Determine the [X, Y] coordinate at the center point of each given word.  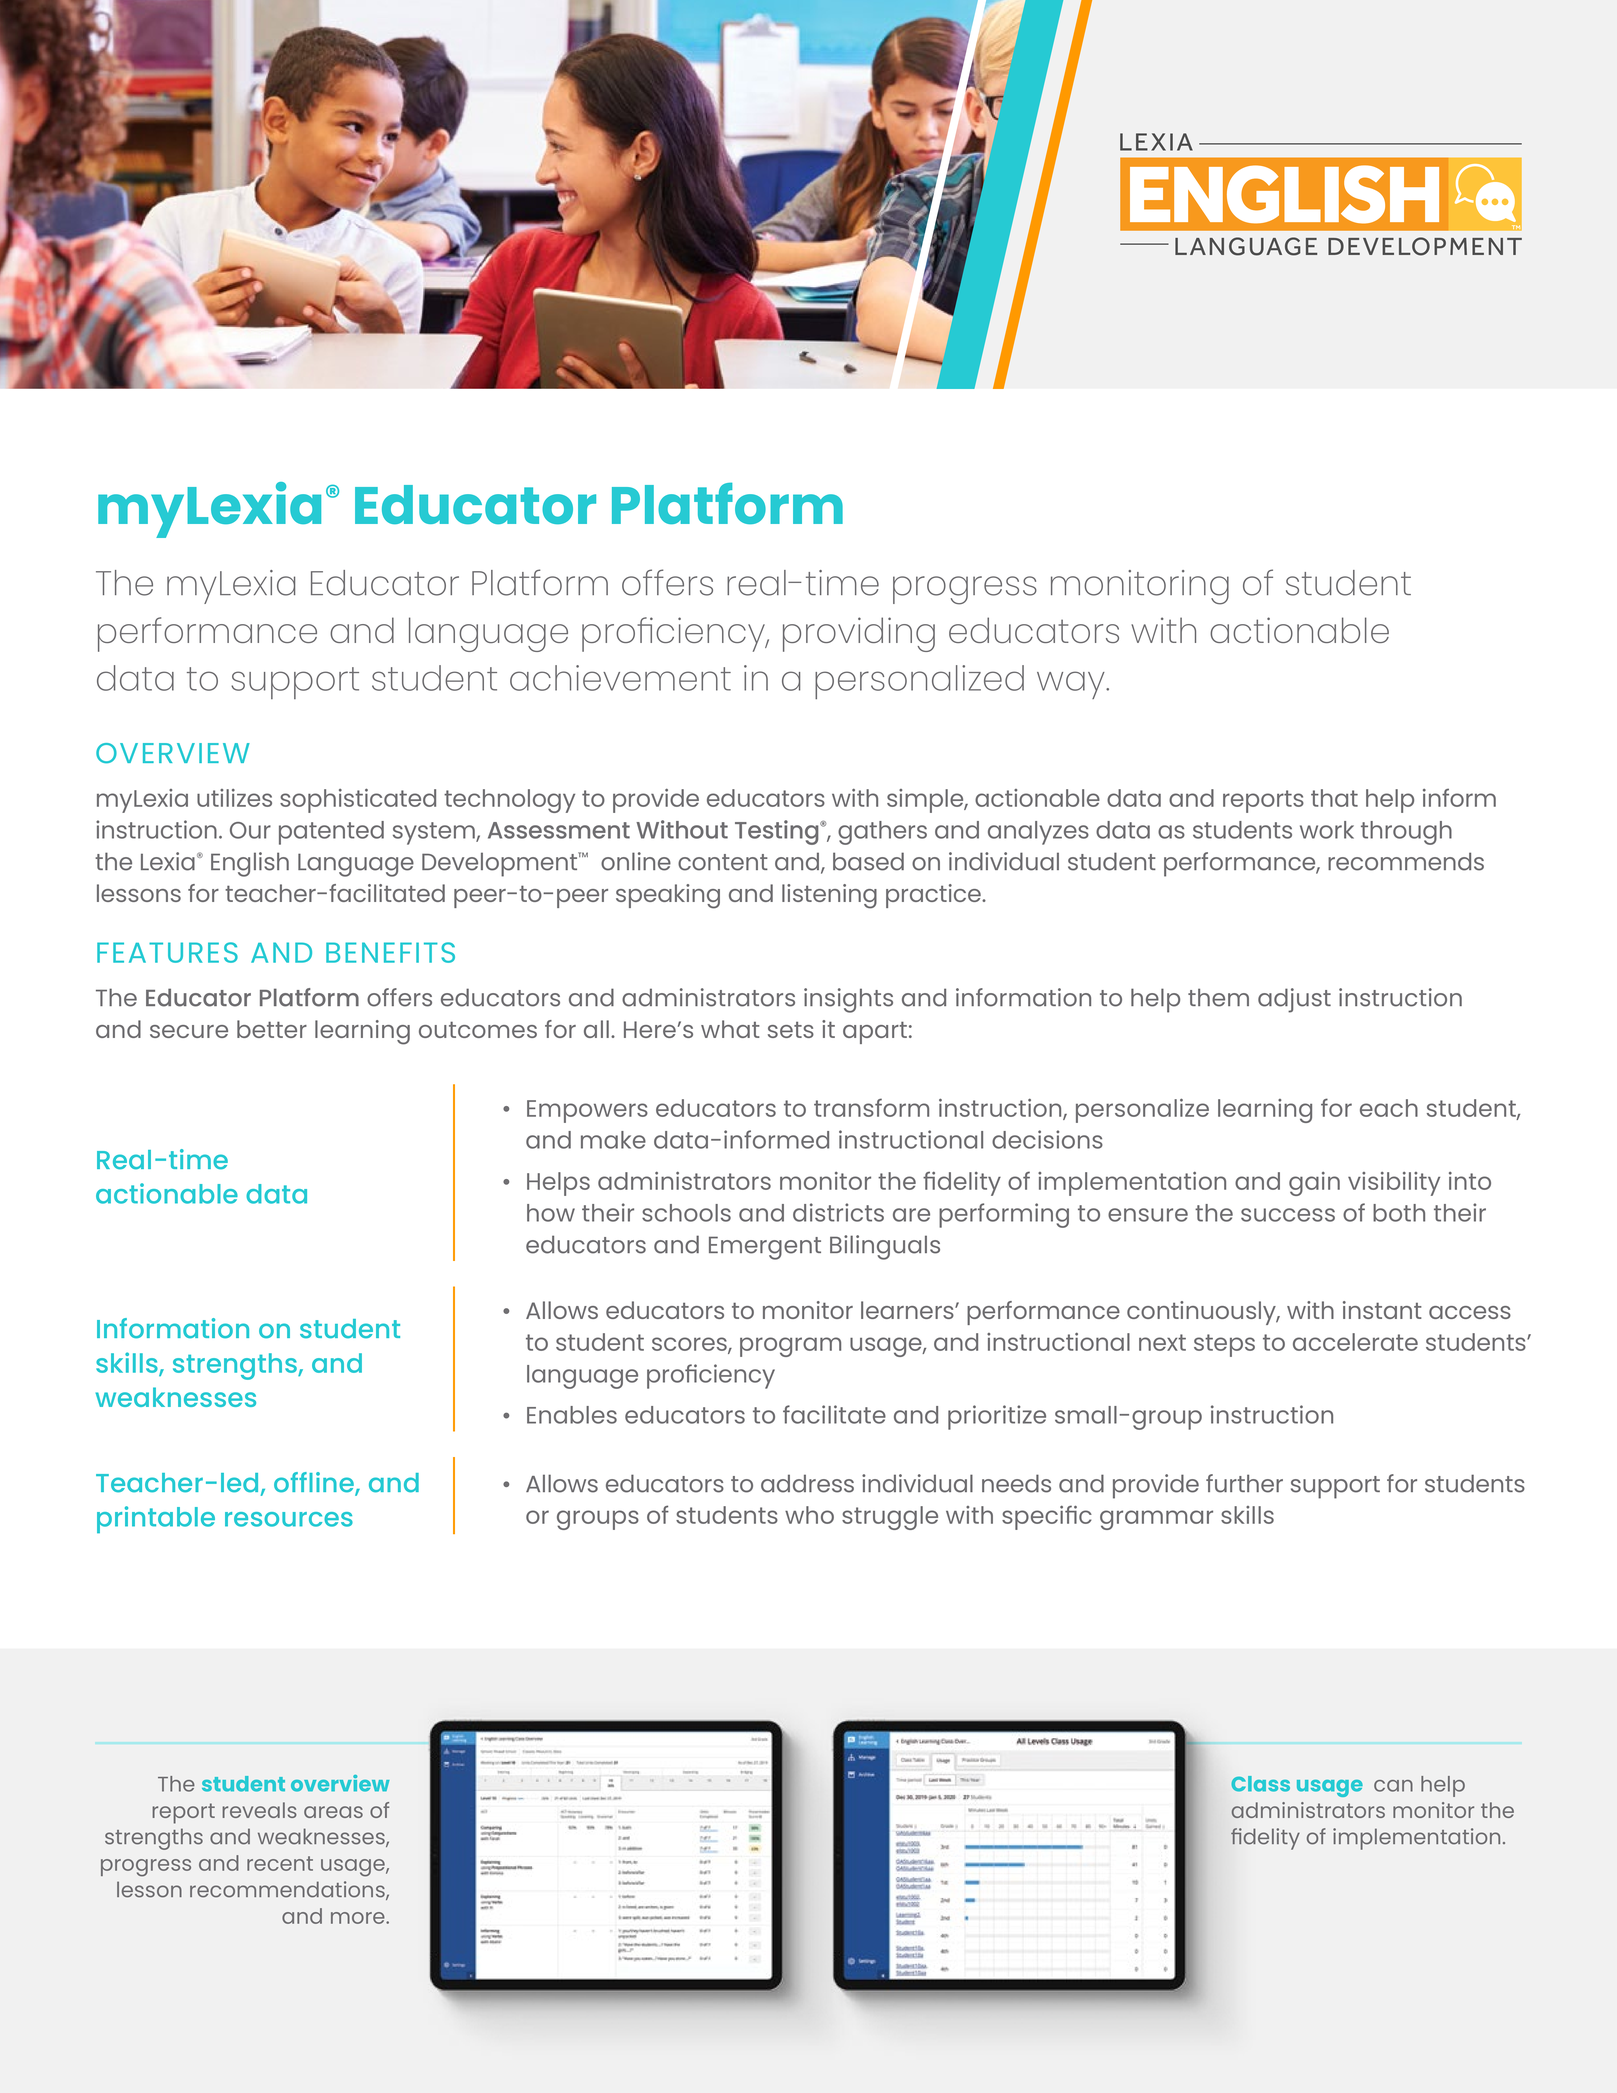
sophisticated [358, 800]
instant [1382, 1310]
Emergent [765, 1248]
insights [848, 1000]
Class [1260, 1784]
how [551, 1213]
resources [289, 1519]
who [809, 1515]
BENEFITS [390, 952]
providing [859, 634]
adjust [1294, 1000]
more [359, 1918]
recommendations [288, 1890]
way [1072, 685]
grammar [1156, 1520]
